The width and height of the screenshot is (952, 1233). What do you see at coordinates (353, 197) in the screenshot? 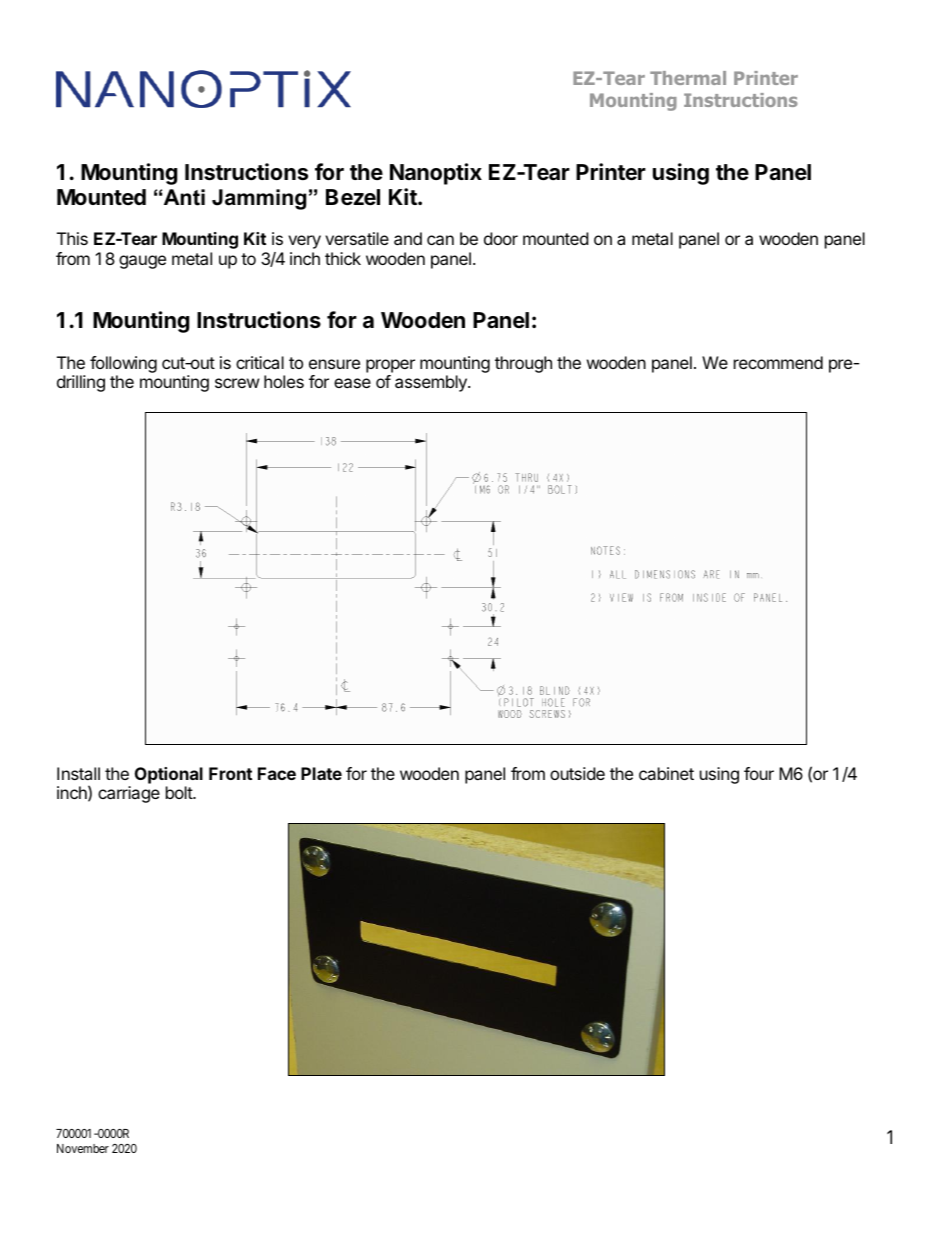
I see `Bezel` at bounding box center [353, 197].
